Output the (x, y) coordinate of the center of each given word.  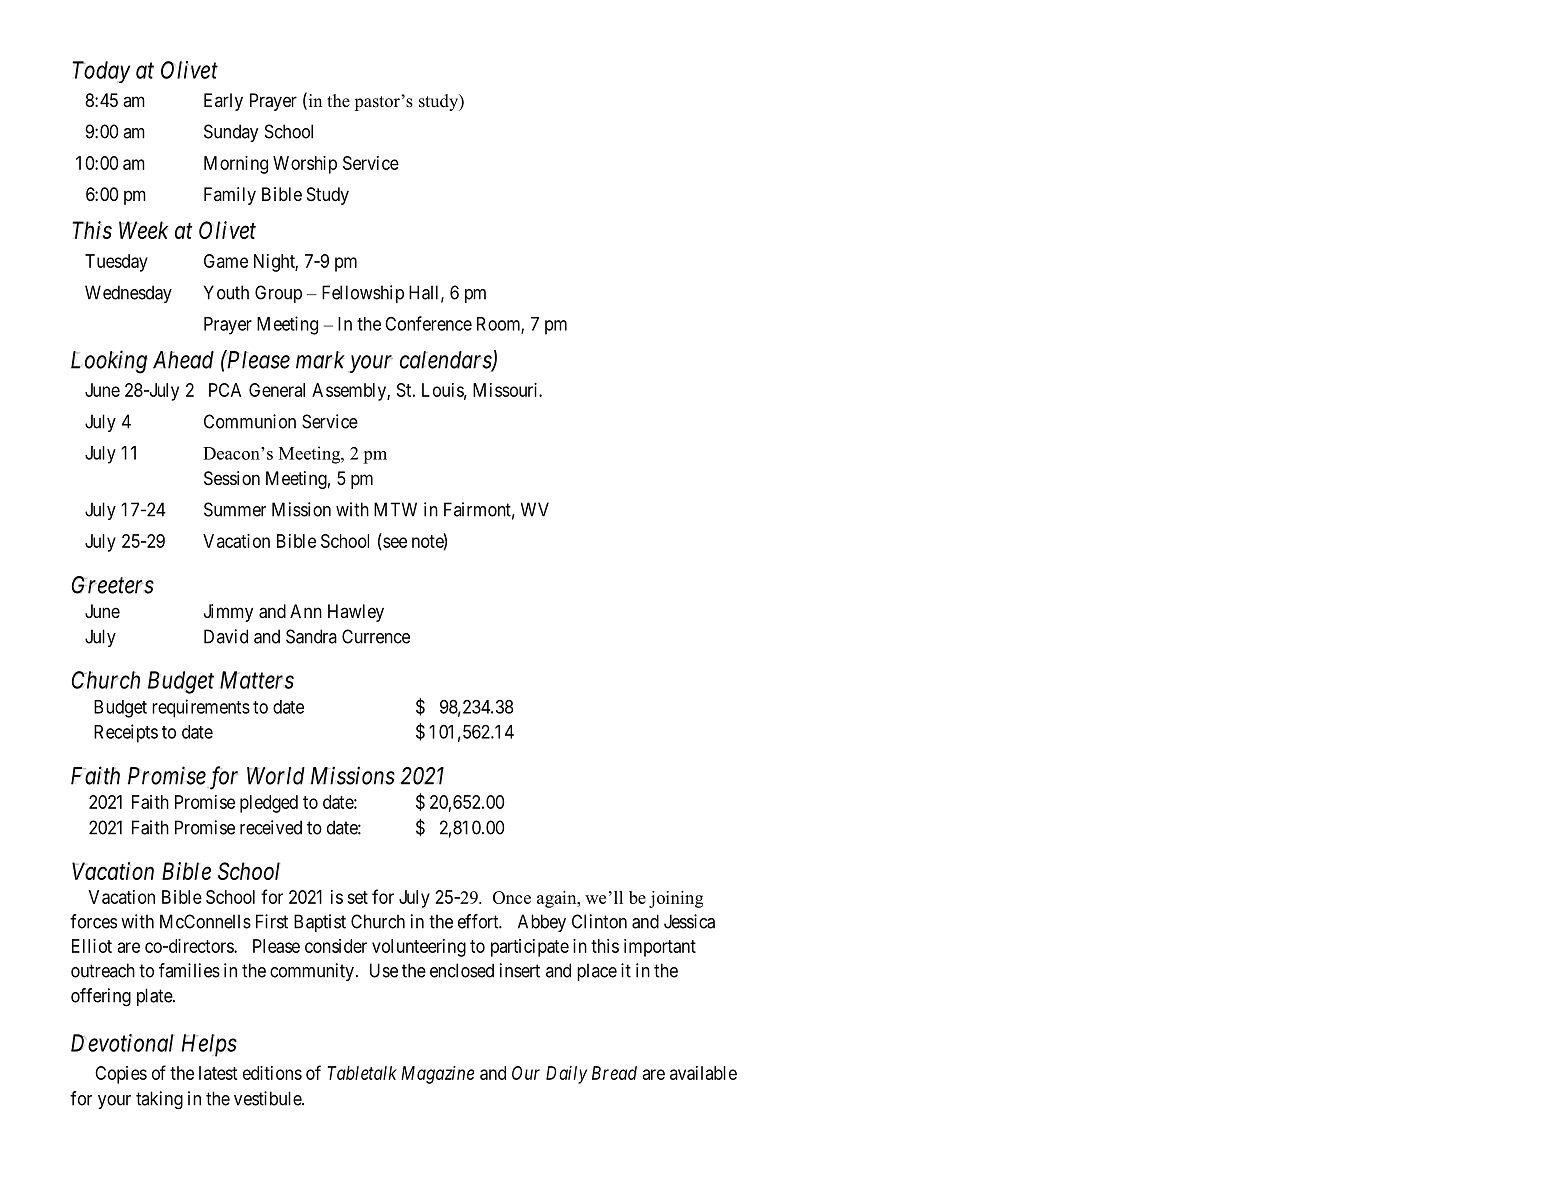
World (276, 776)
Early (223, 102)
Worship (305, 165)
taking (159, 1100)
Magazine (437, 1075)
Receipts (126, 733)
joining (676, 899)
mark (320, 360)
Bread (614, 1073)
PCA (225, 390)
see (394, 543)
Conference (428, 323)
